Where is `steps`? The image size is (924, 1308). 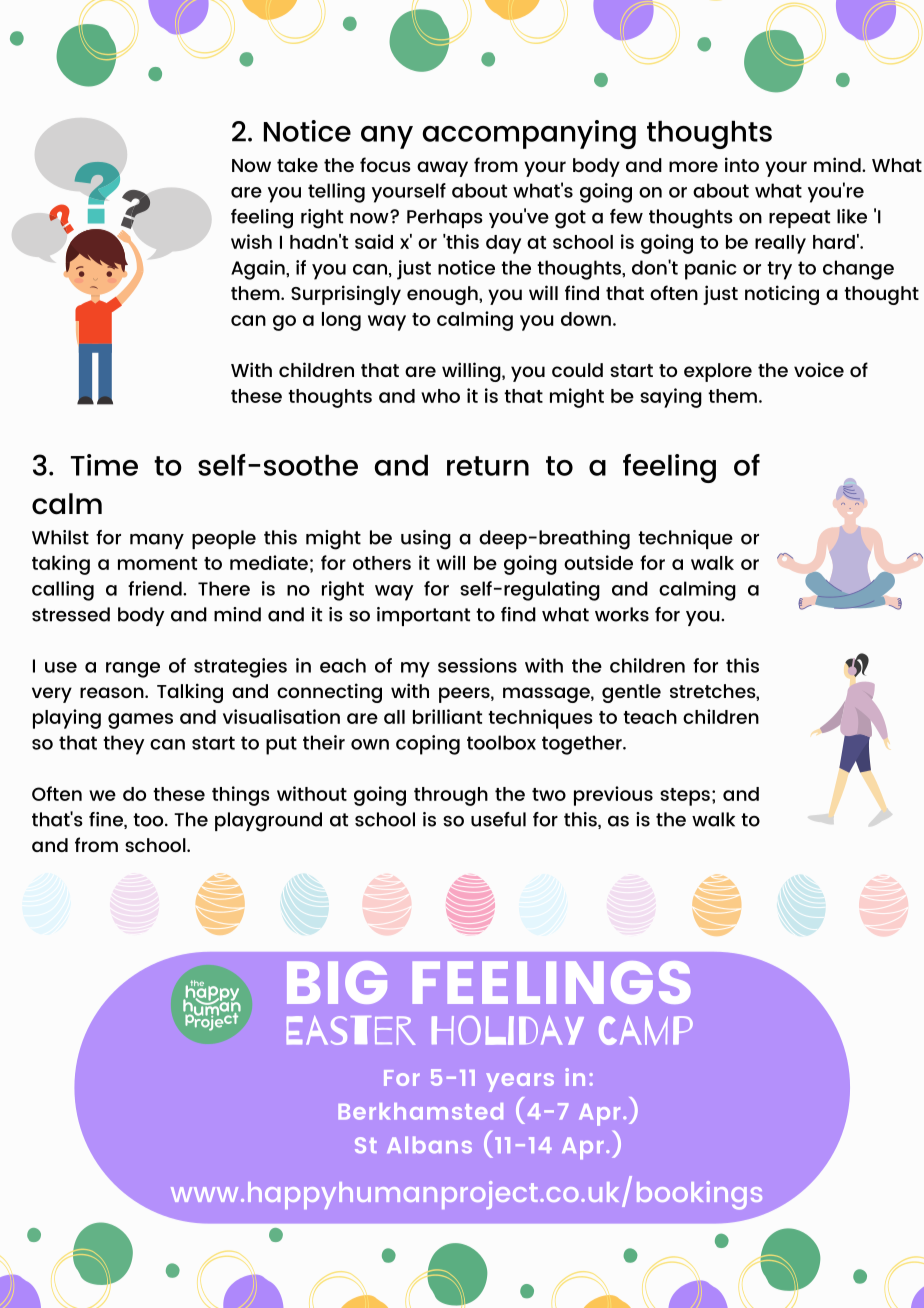 steps is located at coordinates (685, 797).
